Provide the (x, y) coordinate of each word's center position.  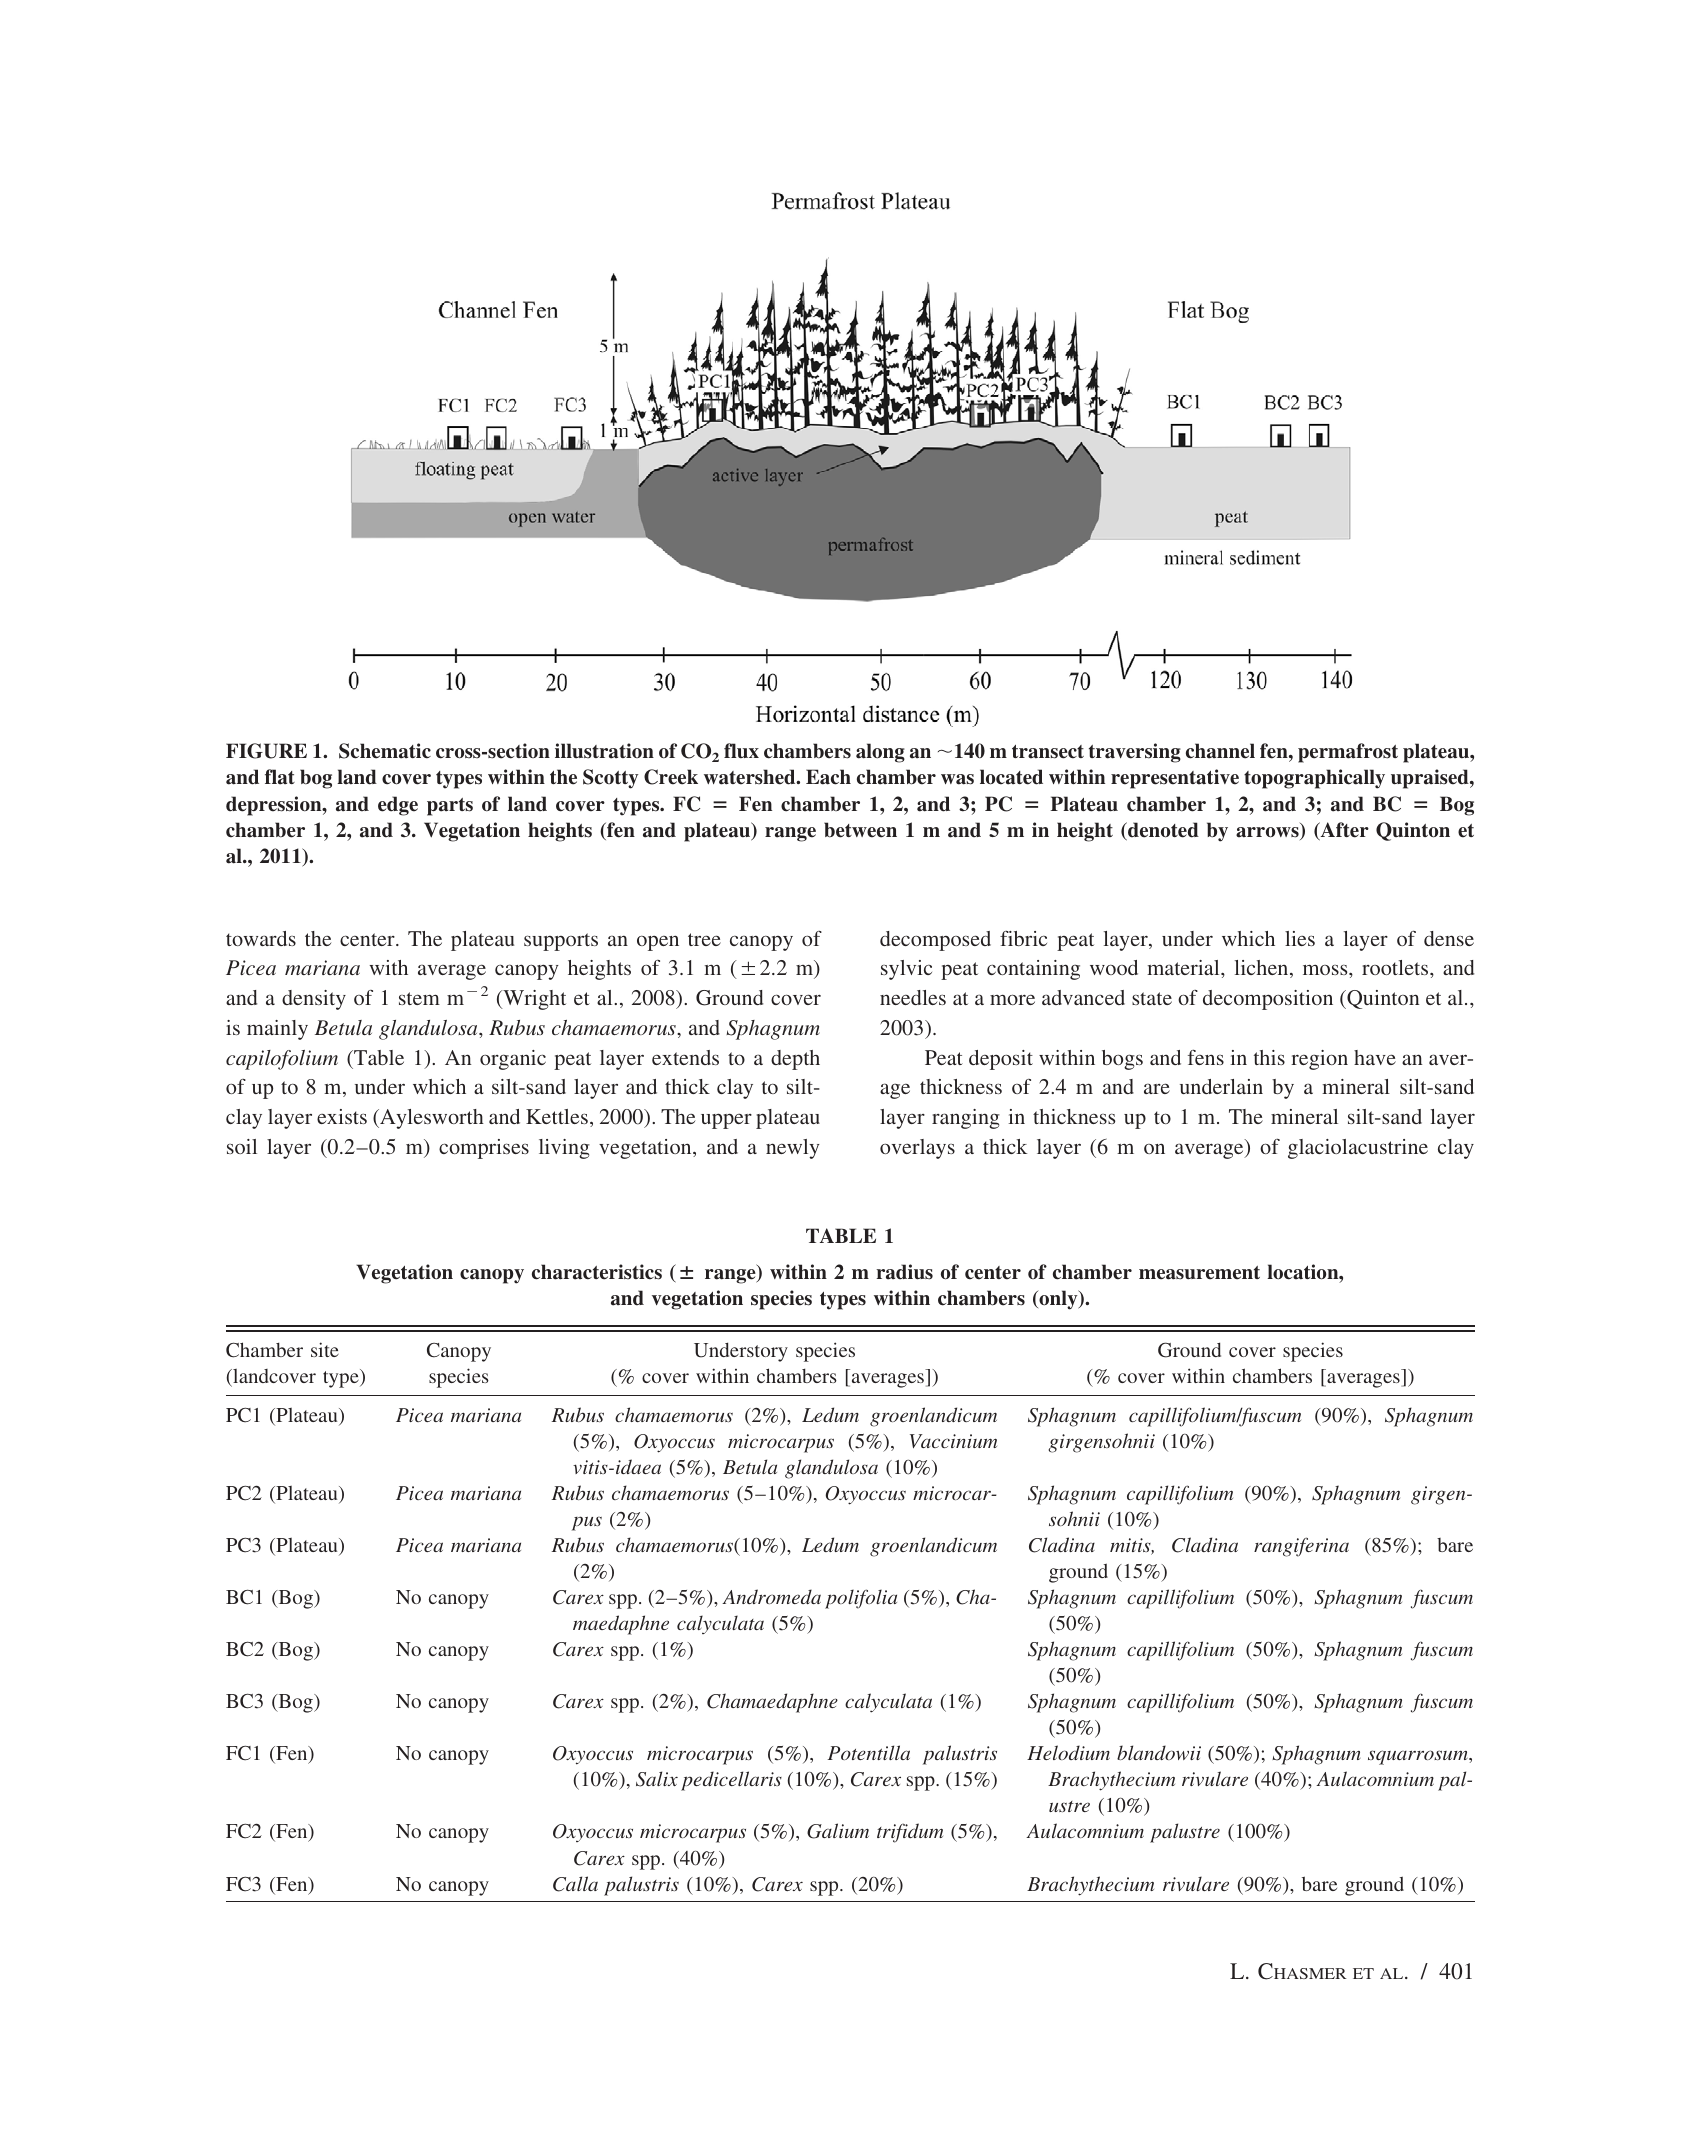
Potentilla (869, 1752)
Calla (575, 1884)
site (325, 1349)
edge (398, 806)
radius (904, 1272)
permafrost (1348, 753)
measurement (1199, 1273)
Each (828, 777)
